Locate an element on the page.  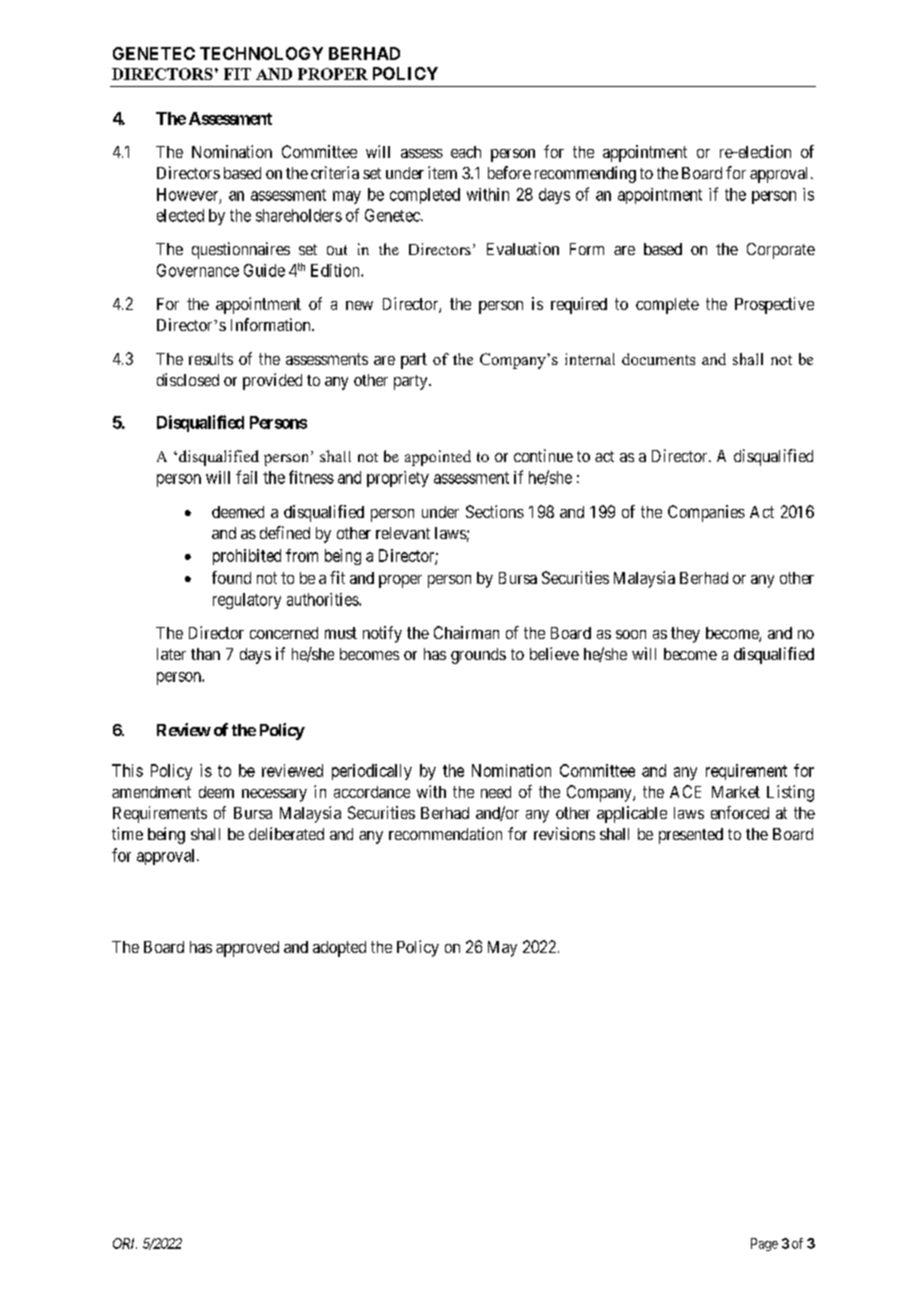
approved is located at coordinates (247, 949).
